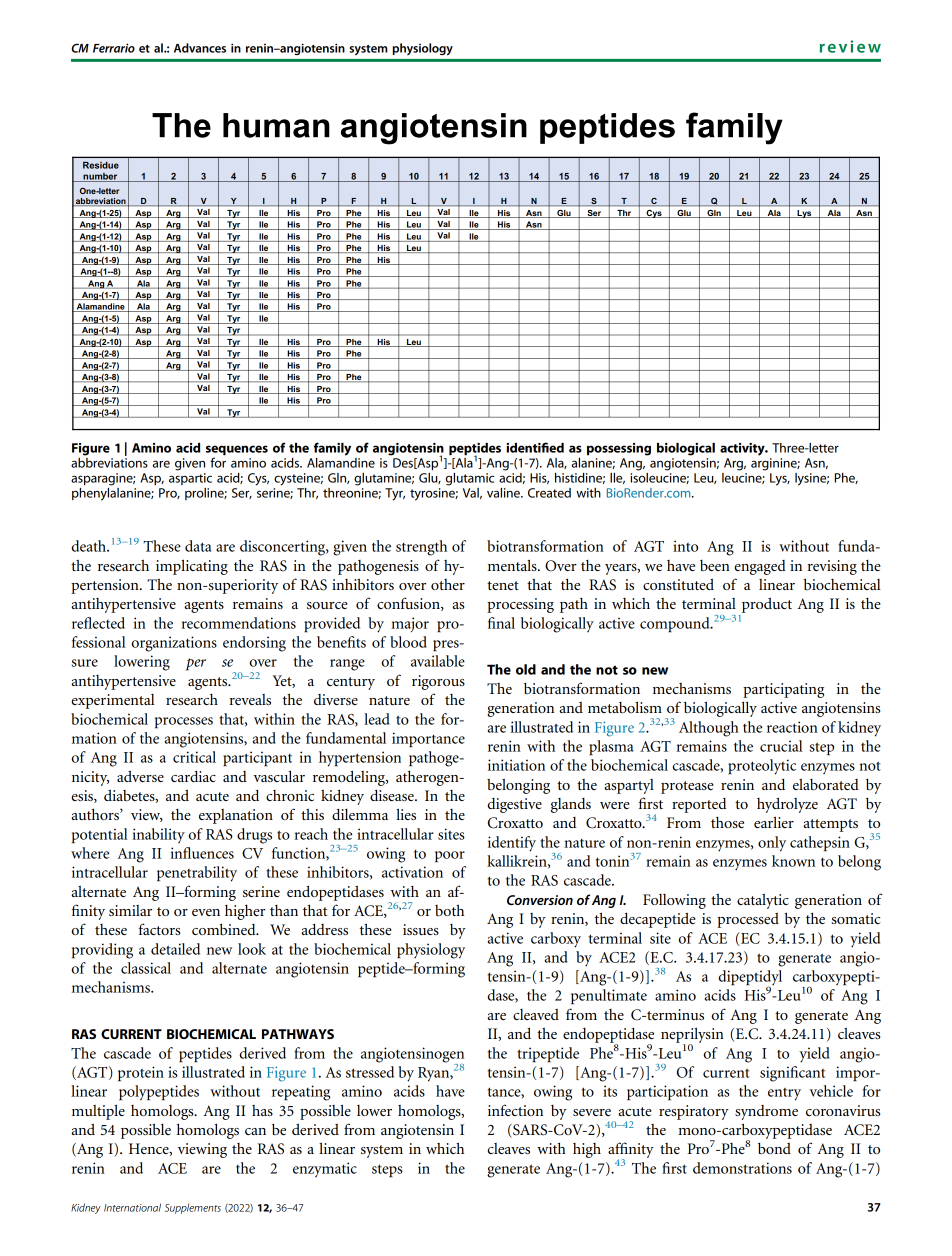 Image resolution: width=952 pixels, height=1256 pixels. I want to click on product, so click(767, 605).
